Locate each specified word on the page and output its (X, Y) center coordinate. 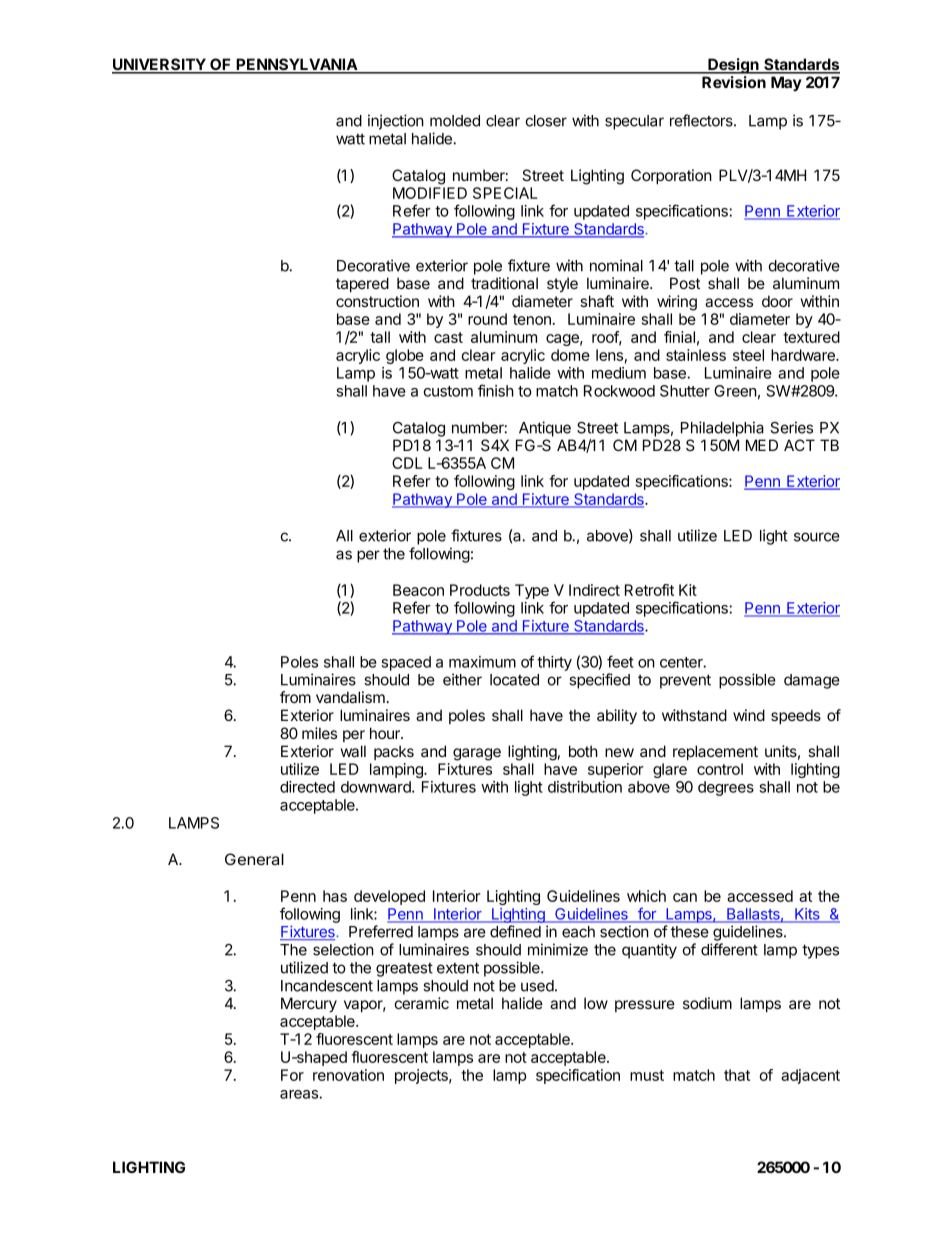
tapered (362, 284)
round (487, 319)
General (254, 859)
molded (455, 121)
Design (733, 66)
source (817, 537)
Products (480, 590)
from (295, 697)
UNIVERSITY (160, 65)
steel (748, 355)
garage (477, 754)
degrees (726, 788)
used (538, 986)
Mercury (309, 1005)
